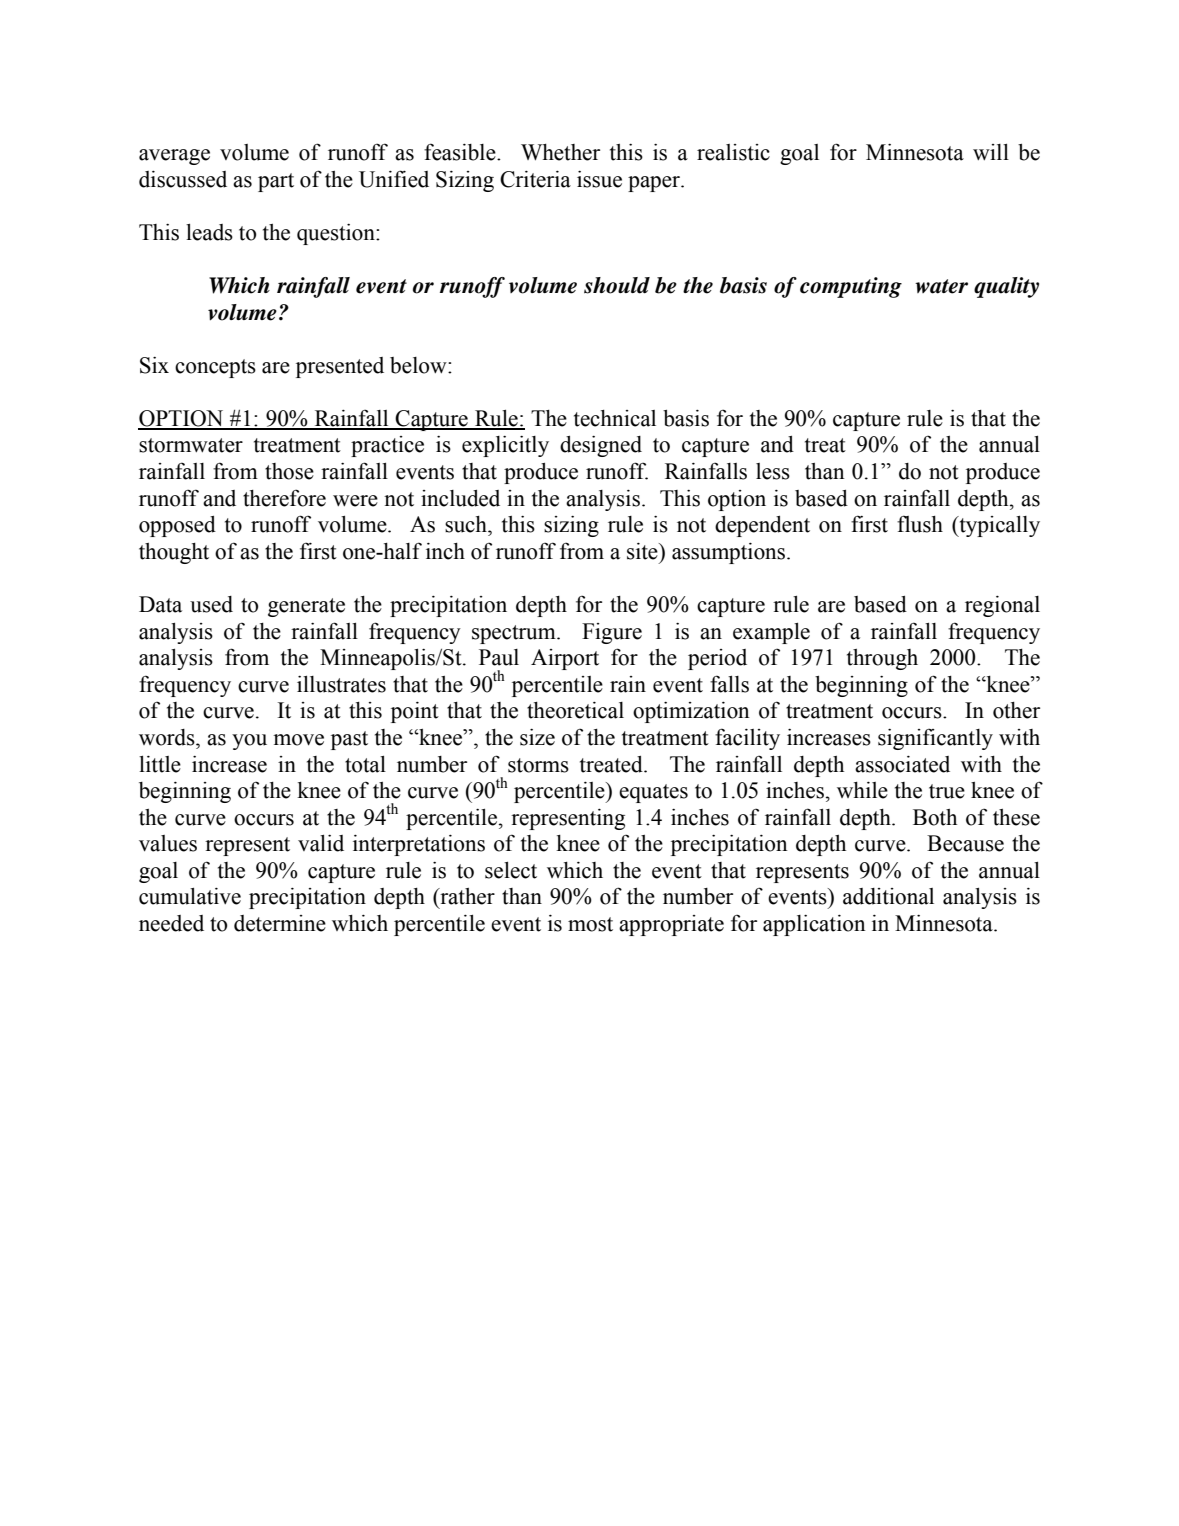 The width and height of the image is (1179, 1526). What do you see at coordinates (276, 182) in the image?
I see `part` at bounding box center [276, 182].
